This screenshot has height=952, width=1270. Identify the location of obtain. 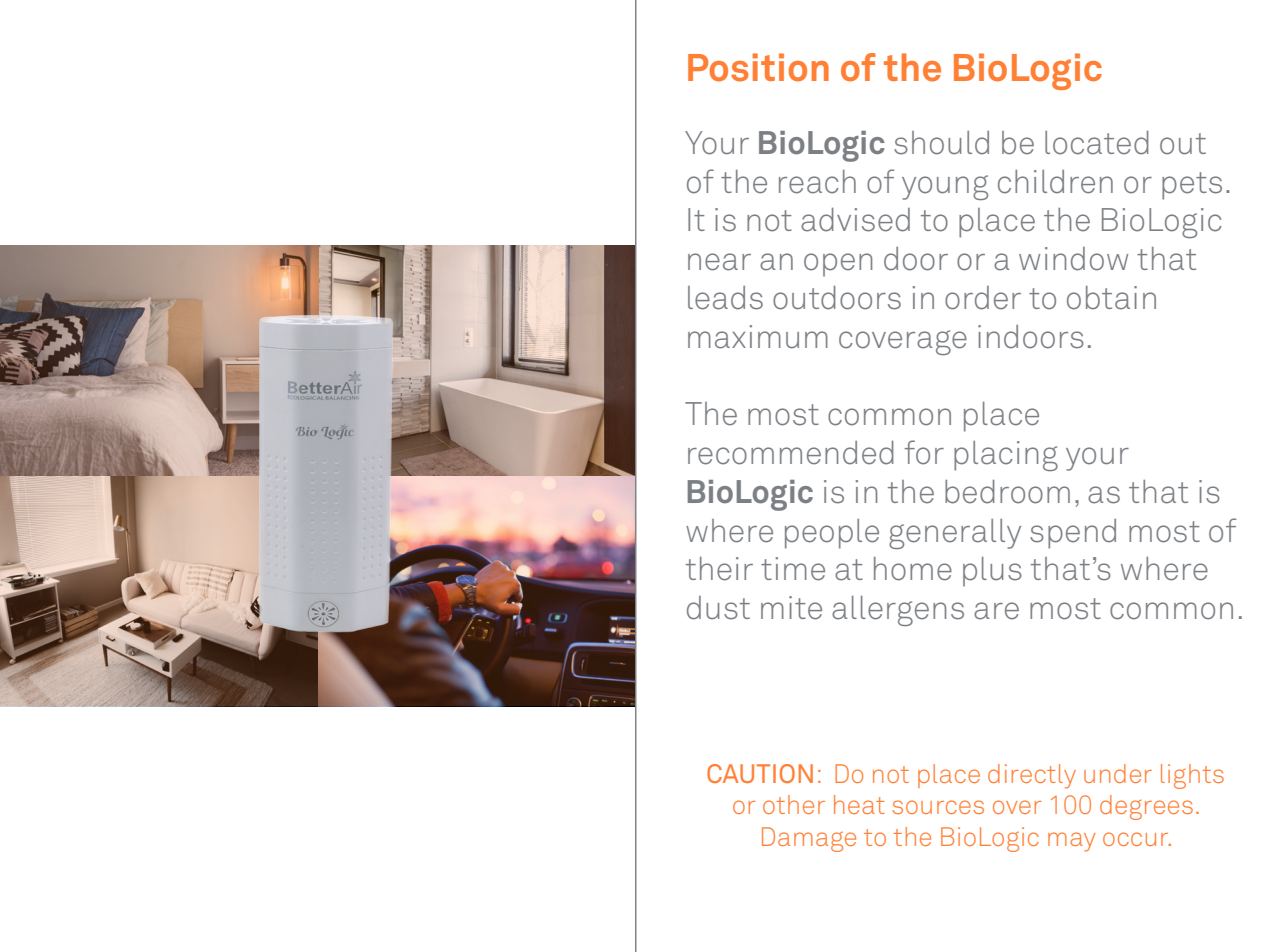
(1111, 298).
